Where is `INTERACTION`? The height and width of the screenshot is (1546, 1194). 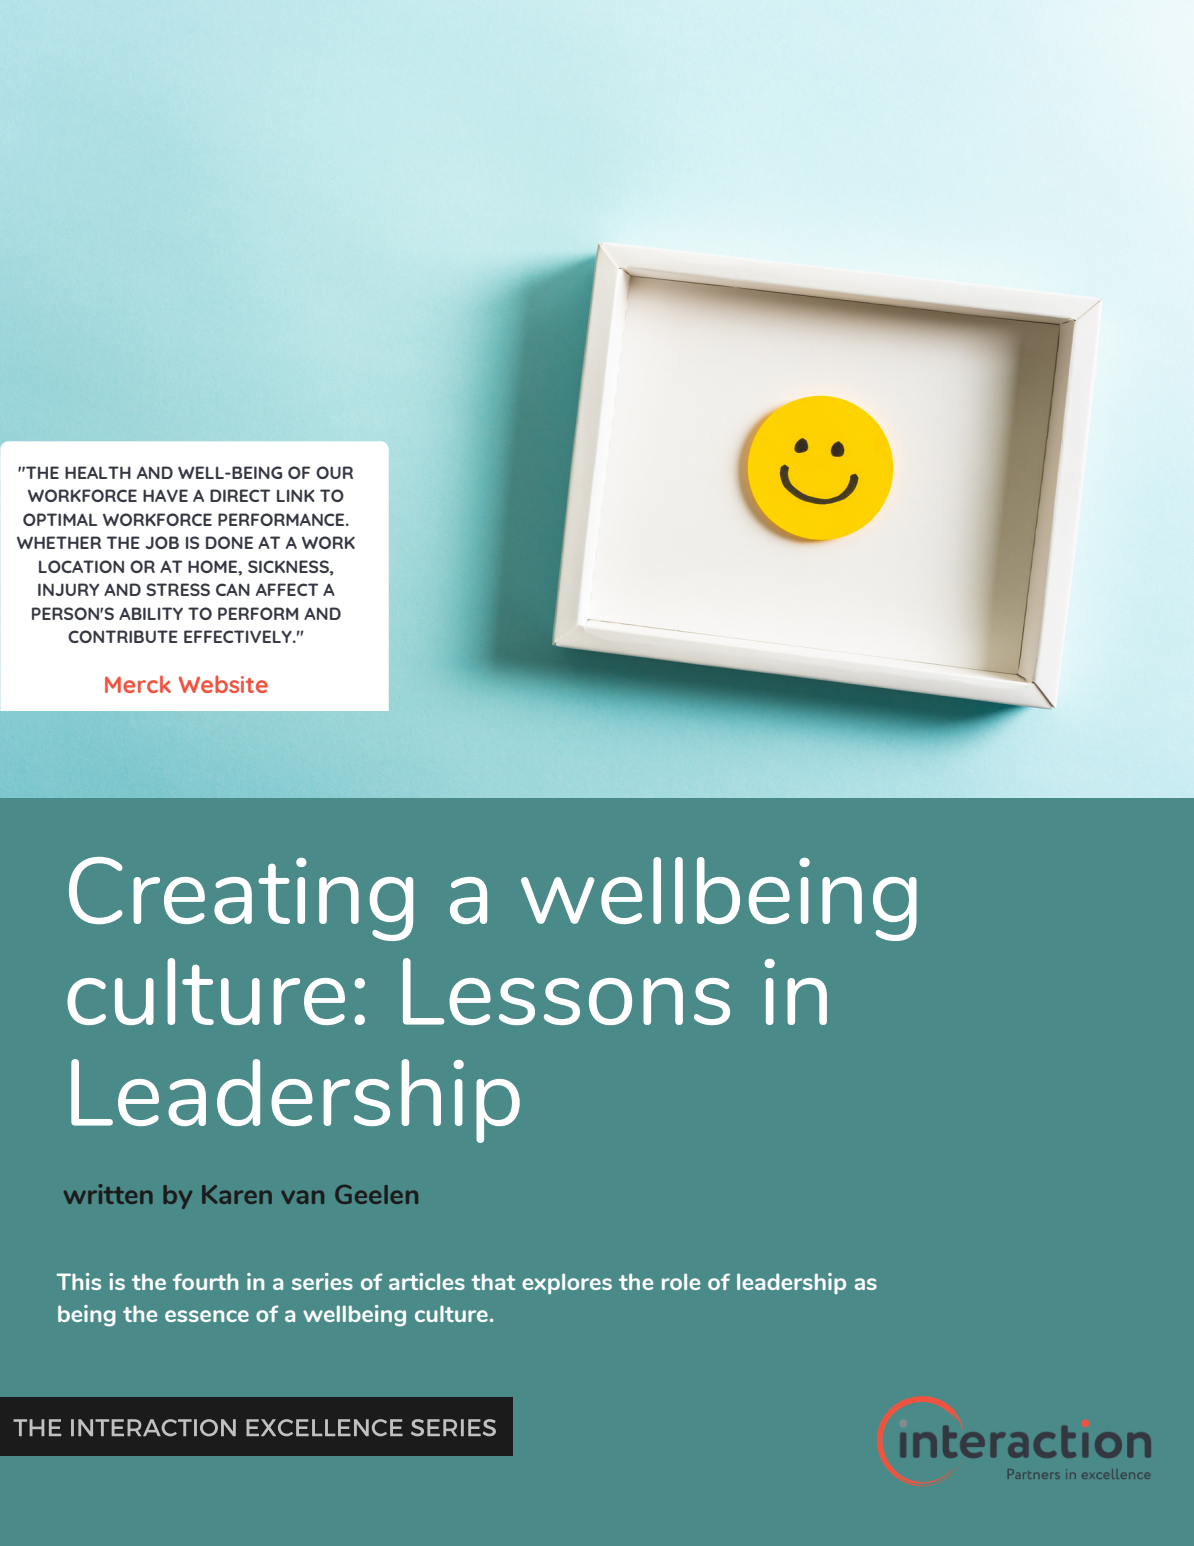 INTERACTION is located at coordinates (153, 1428).
